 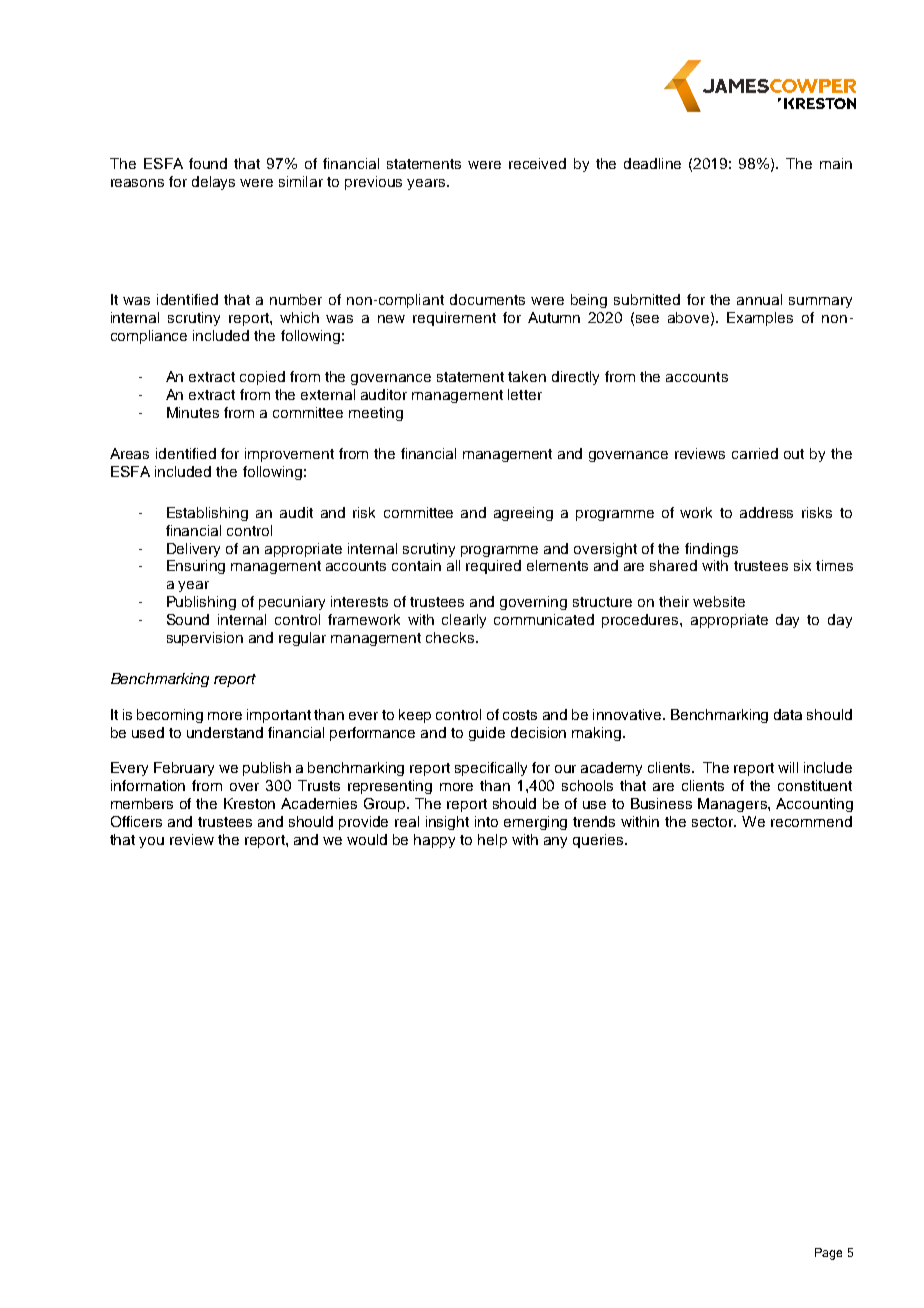 I want to click on queries, so click(x=599, y=841).
